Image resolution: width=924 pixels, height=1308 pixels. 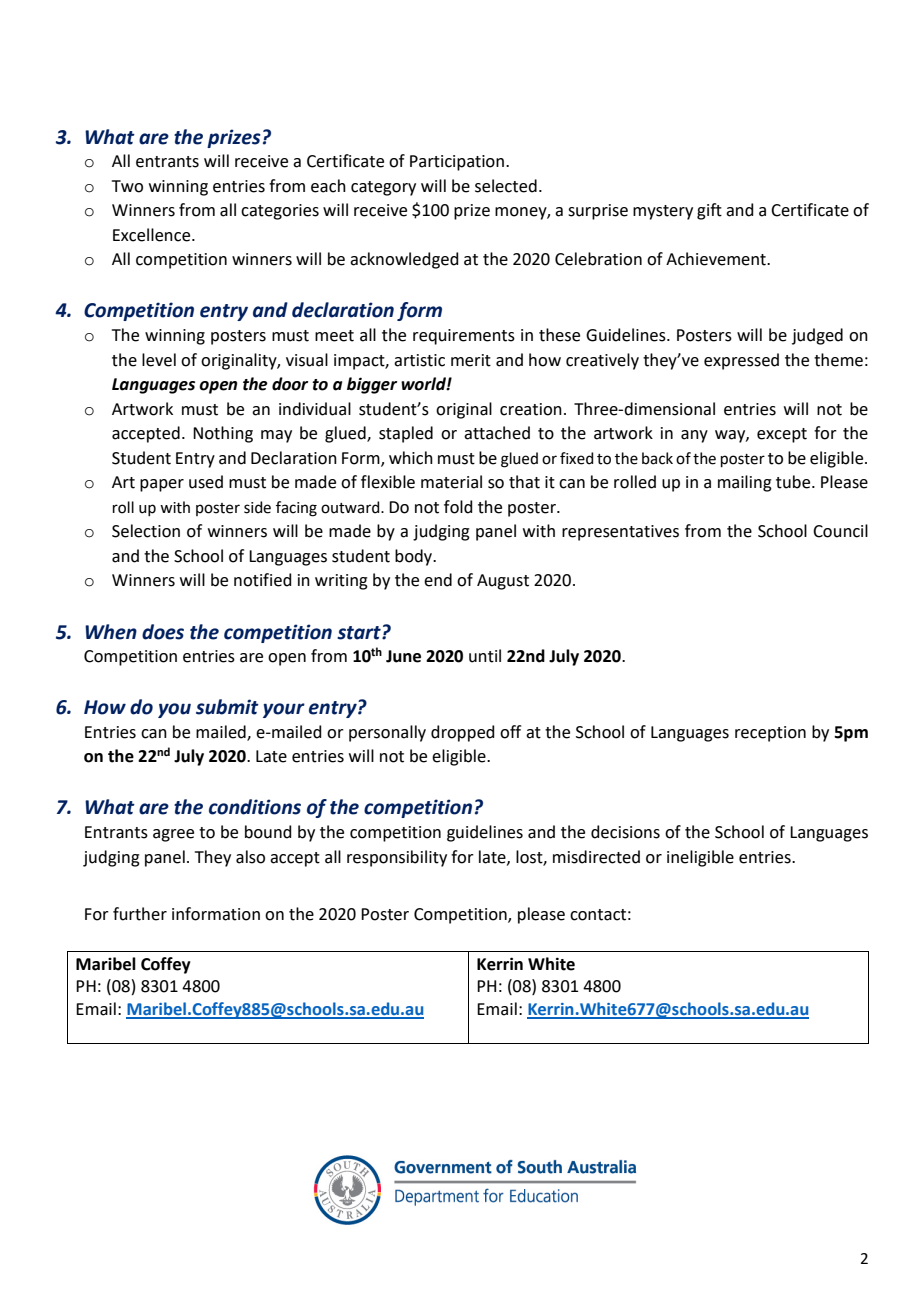 What do you see at coordinates (146, 531) in the screenshot?
I see `Selection` at bounding box center [146, 531].
